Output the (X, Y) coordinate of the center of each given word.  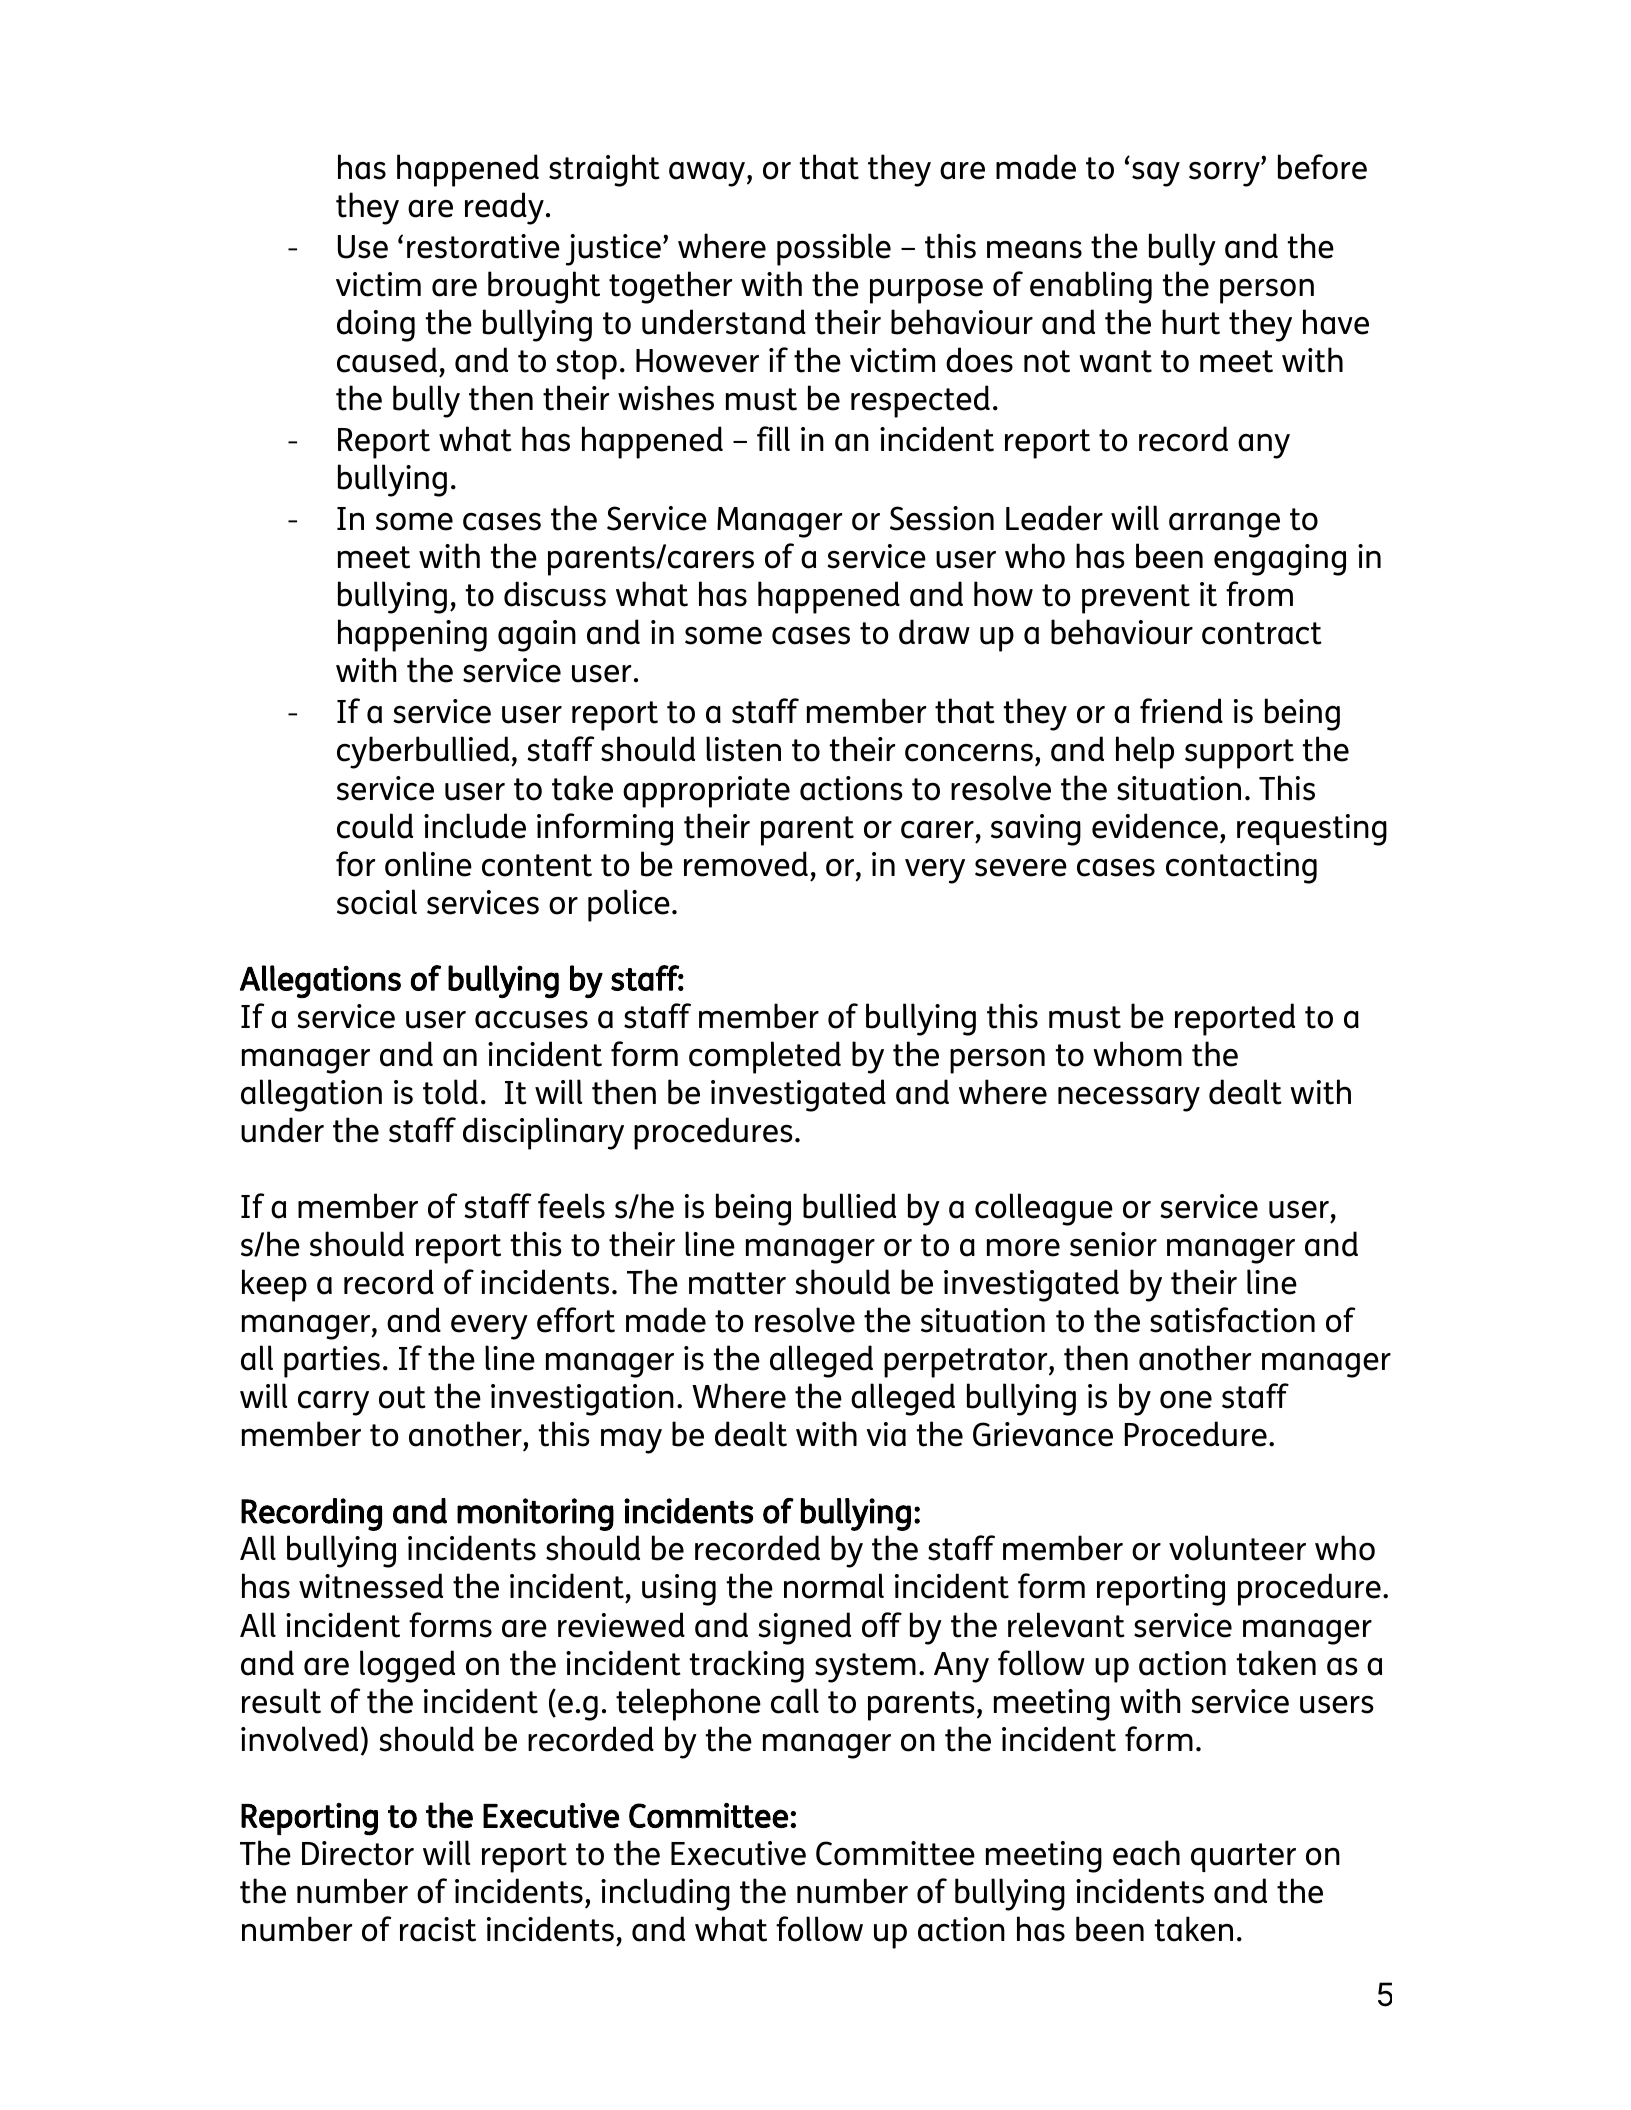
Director (358, 1853)
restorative (483, 246)
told (450, 1092)
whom (1137, 1054)
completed (765, 1057)
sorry (1225, 174)
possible (834, 249)
